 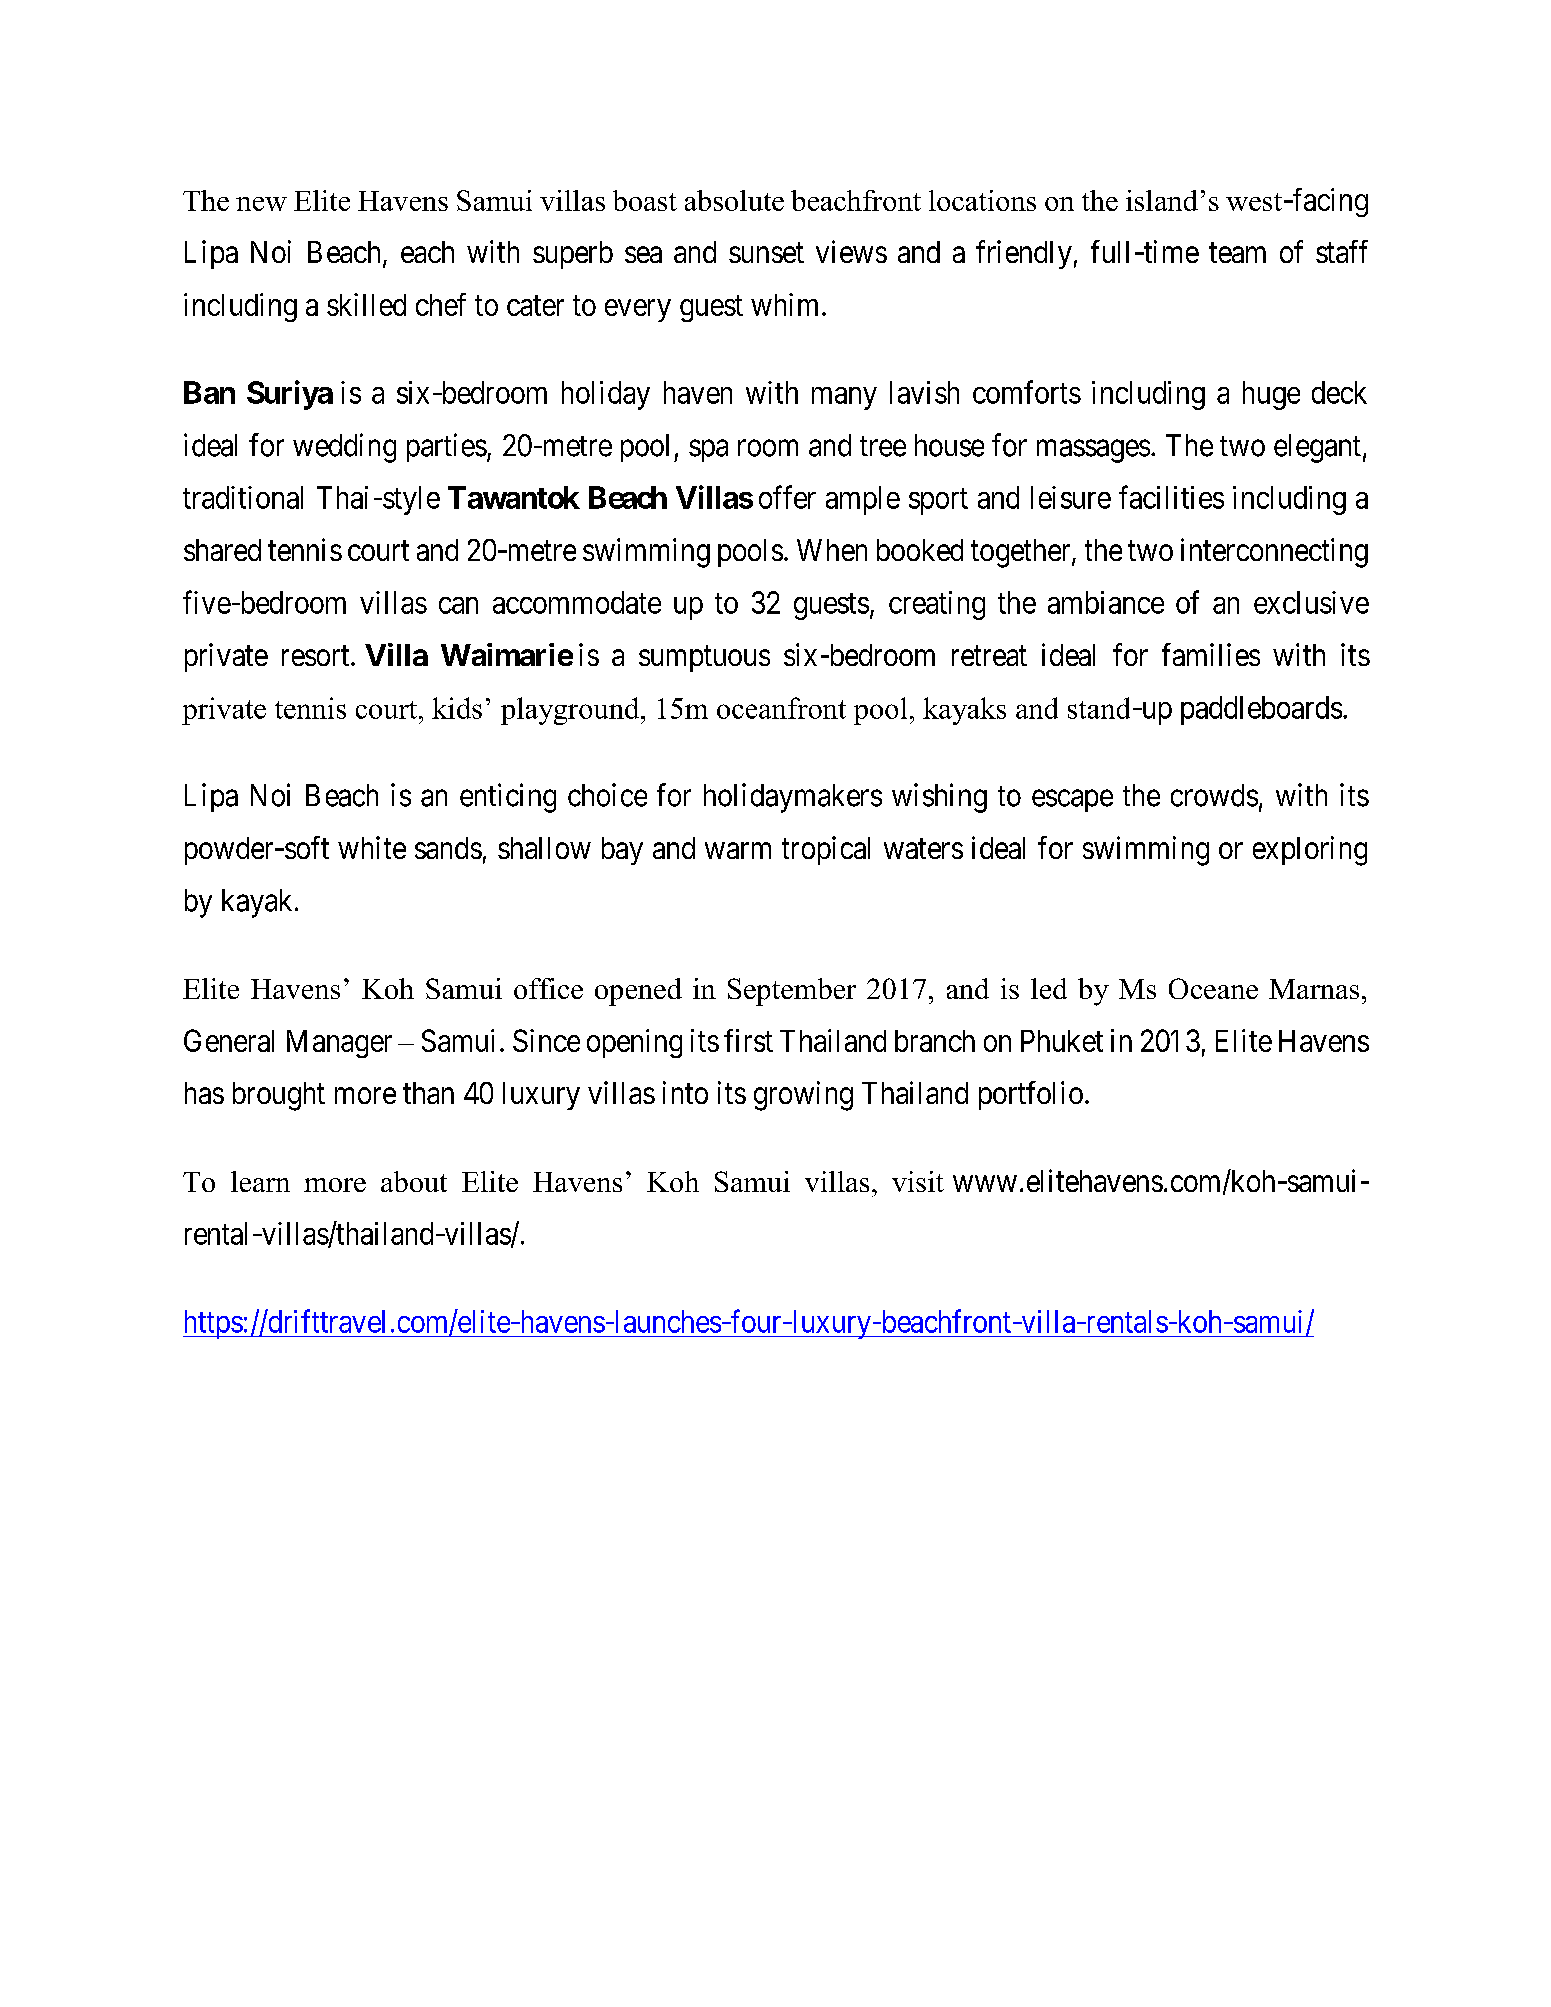 I want to click on about, so click(x=414, y=1181).
